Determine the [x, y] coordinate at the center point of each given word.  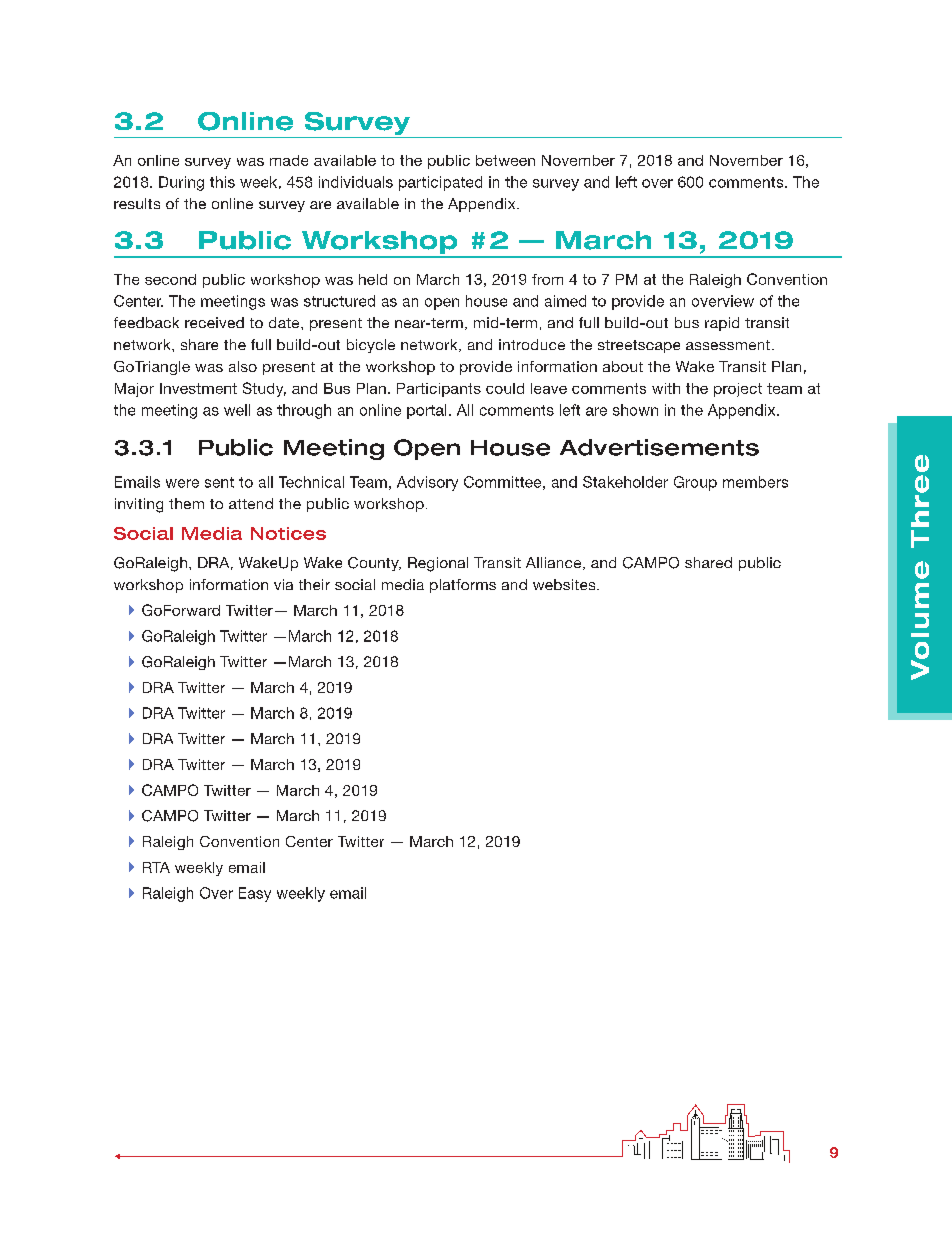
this [222, 182]
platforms [463, 586]
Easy [255, 894]
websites [565, 584]
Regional [438, 564]
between [505, 160]
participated [440, 183]
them [186, 503]
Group [695, 483]
